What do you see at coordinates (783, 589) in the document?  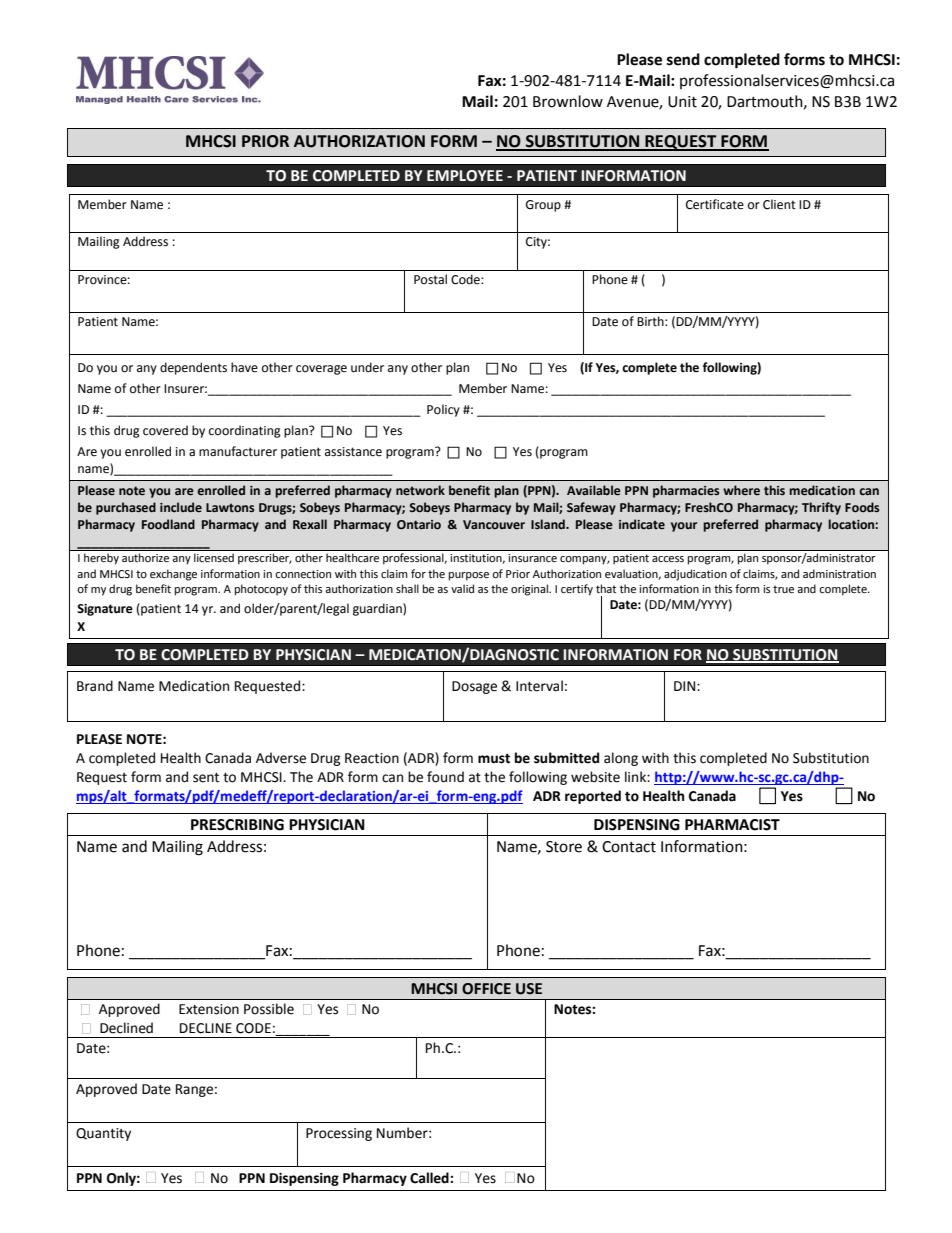 I see `true` at bounding box center [783, 589].
